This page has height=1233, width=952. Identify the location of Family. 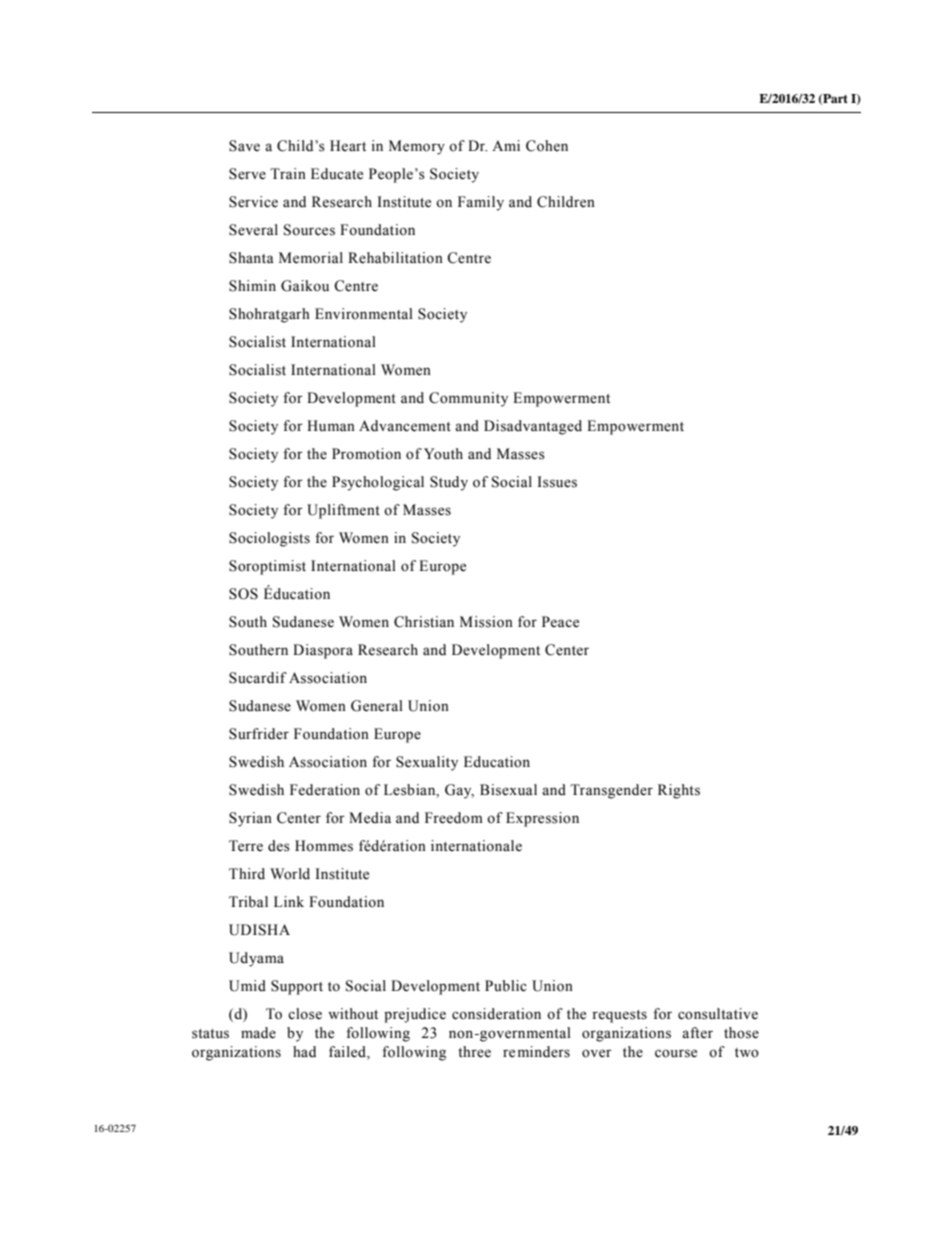
(481, 203).
